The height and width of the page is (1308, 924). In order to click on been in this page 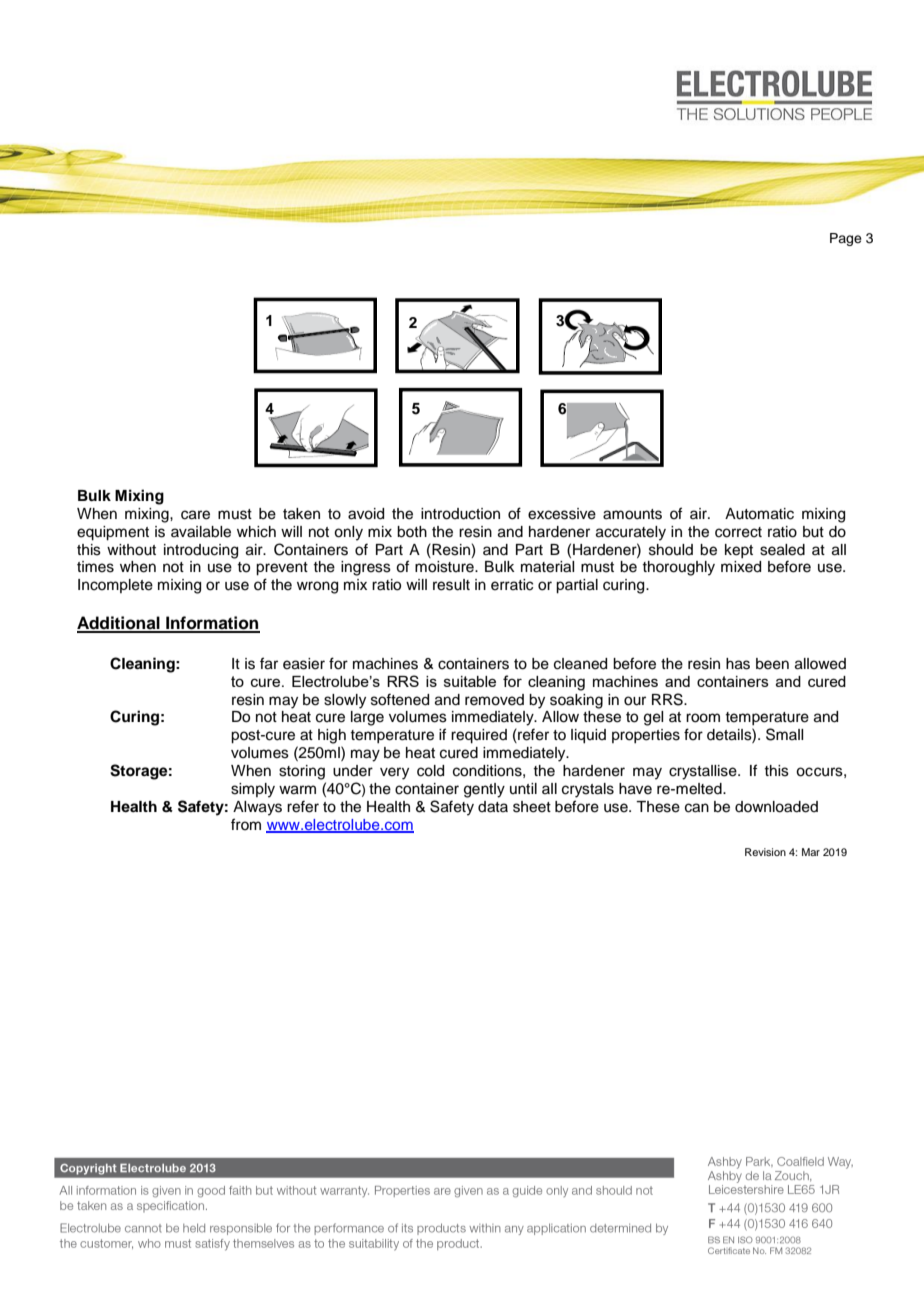, I will do `click(772, 664)`.
